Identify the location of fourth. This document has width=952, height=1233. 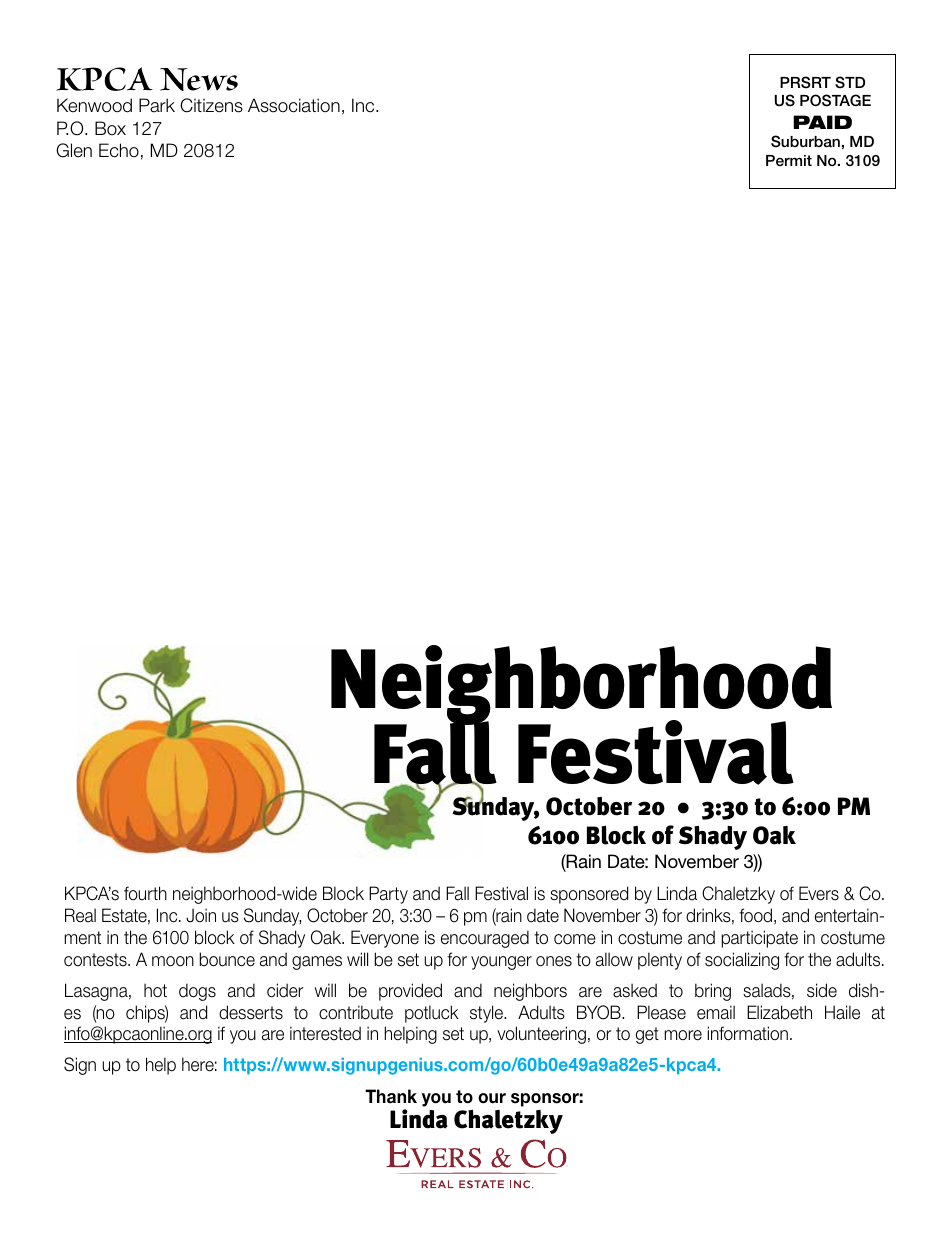
(145, 893).
